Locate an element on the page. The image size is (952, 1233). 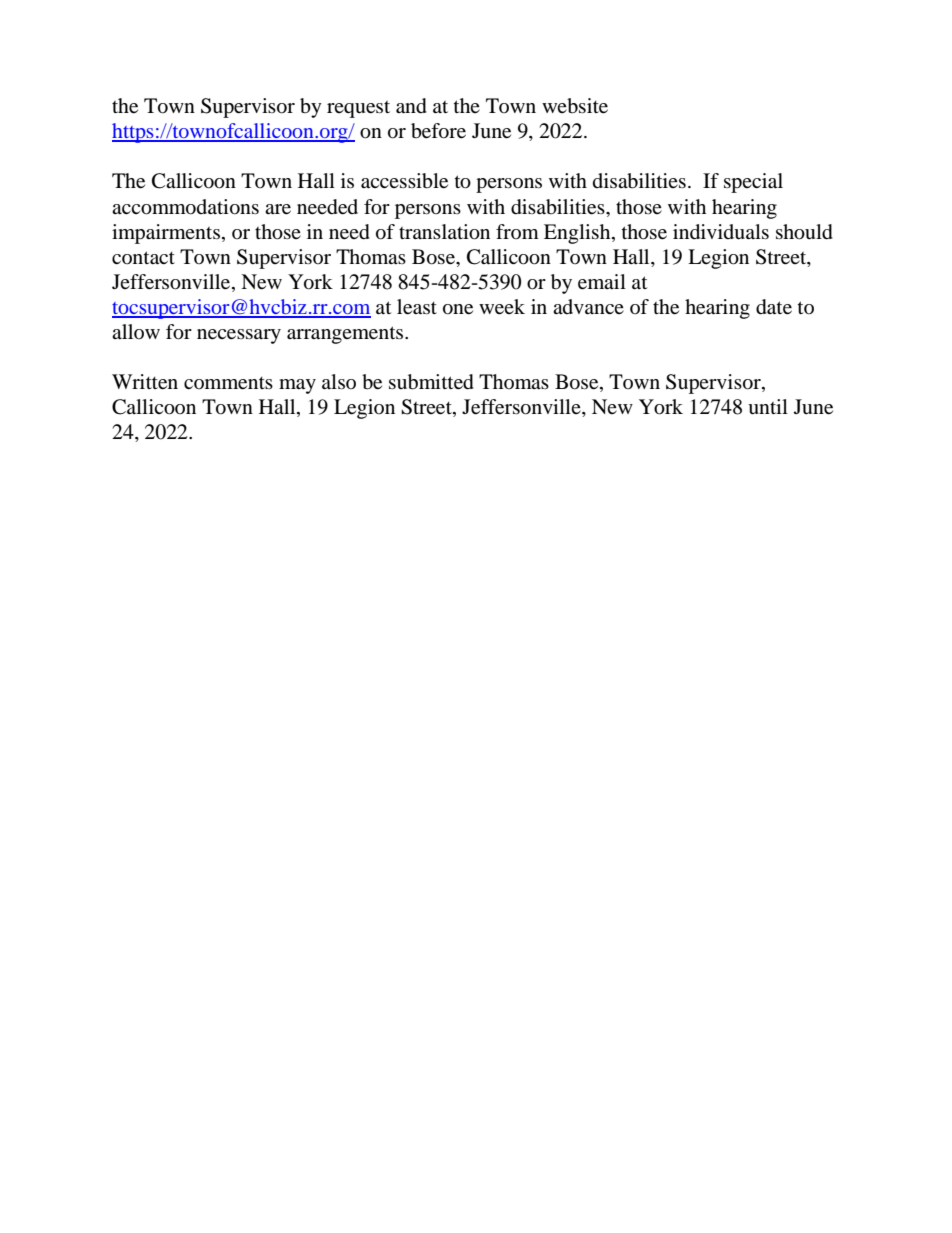
individuals is located at coordinates (721, 232).
